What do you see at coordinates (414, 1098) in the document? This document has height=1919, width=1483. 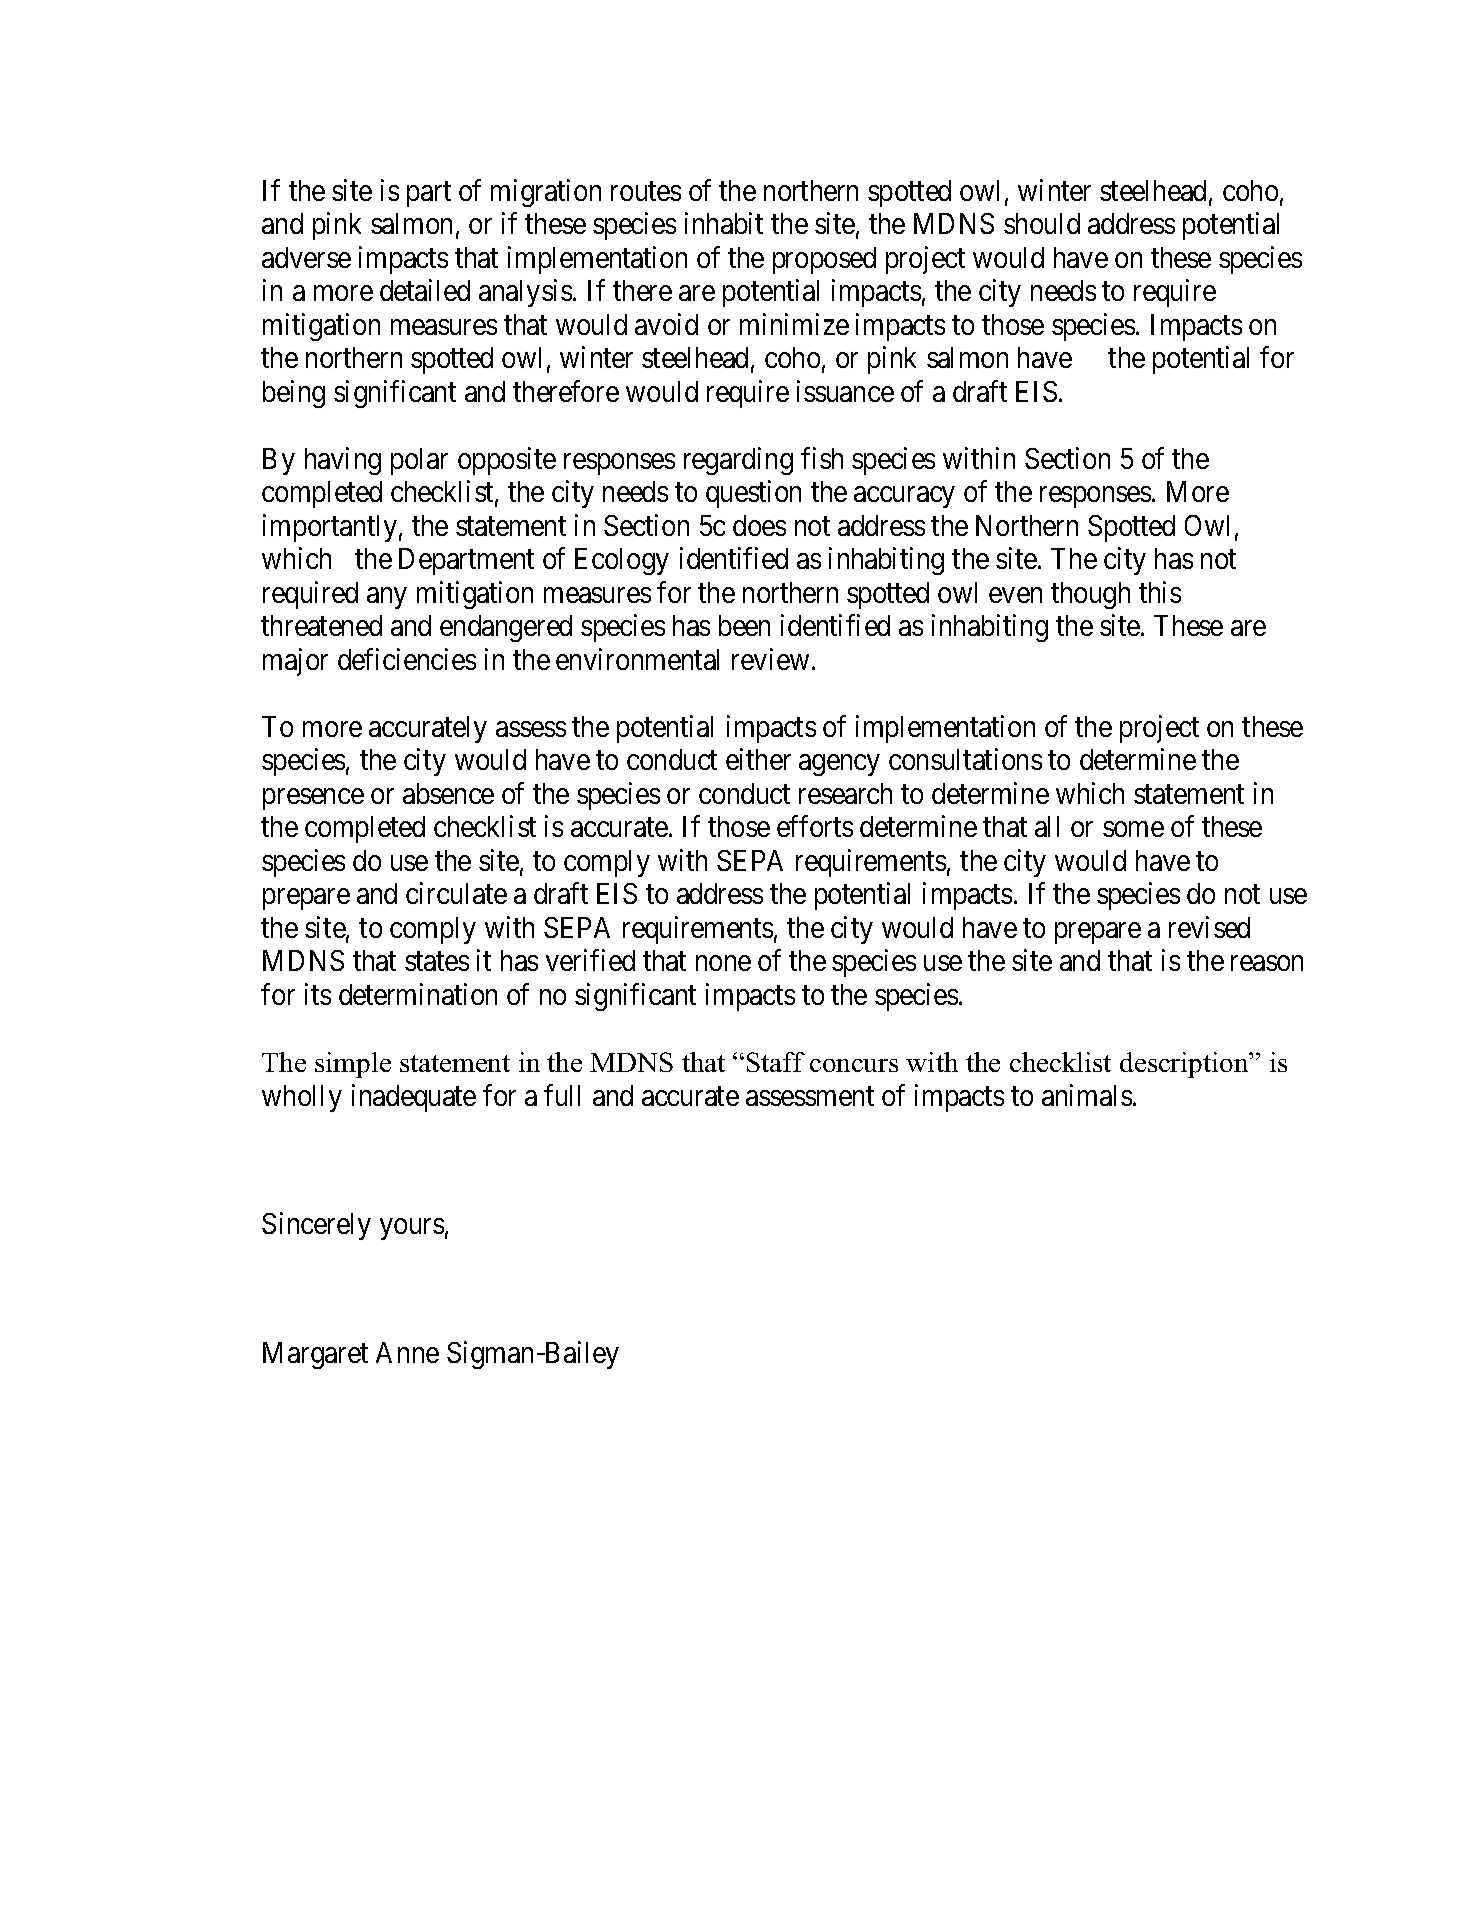 I see `inadequate` at bounding box center [414, 1098].
